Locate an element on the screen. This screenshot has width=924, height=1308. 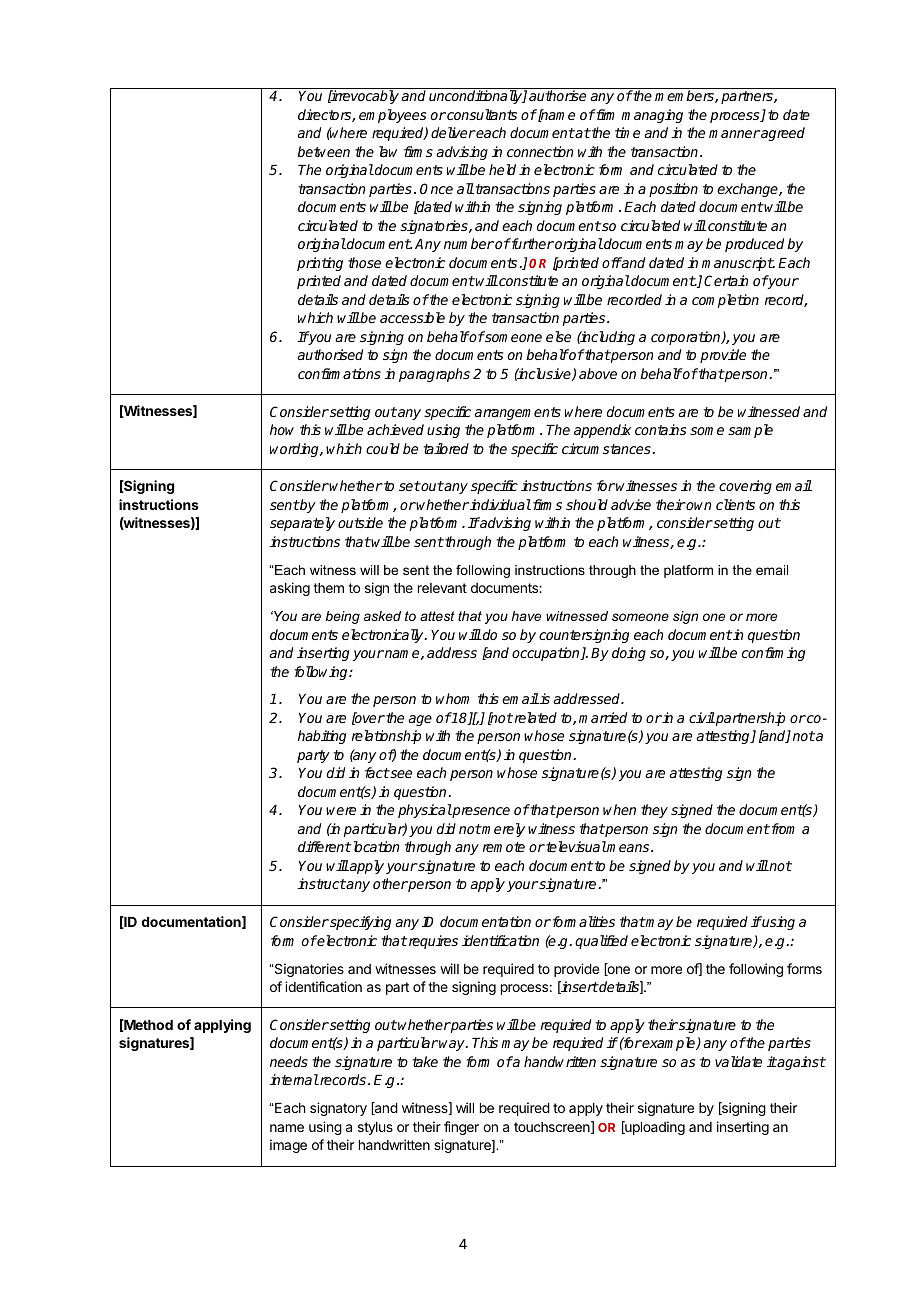
stylus is located at coordinates (375, 1128).
